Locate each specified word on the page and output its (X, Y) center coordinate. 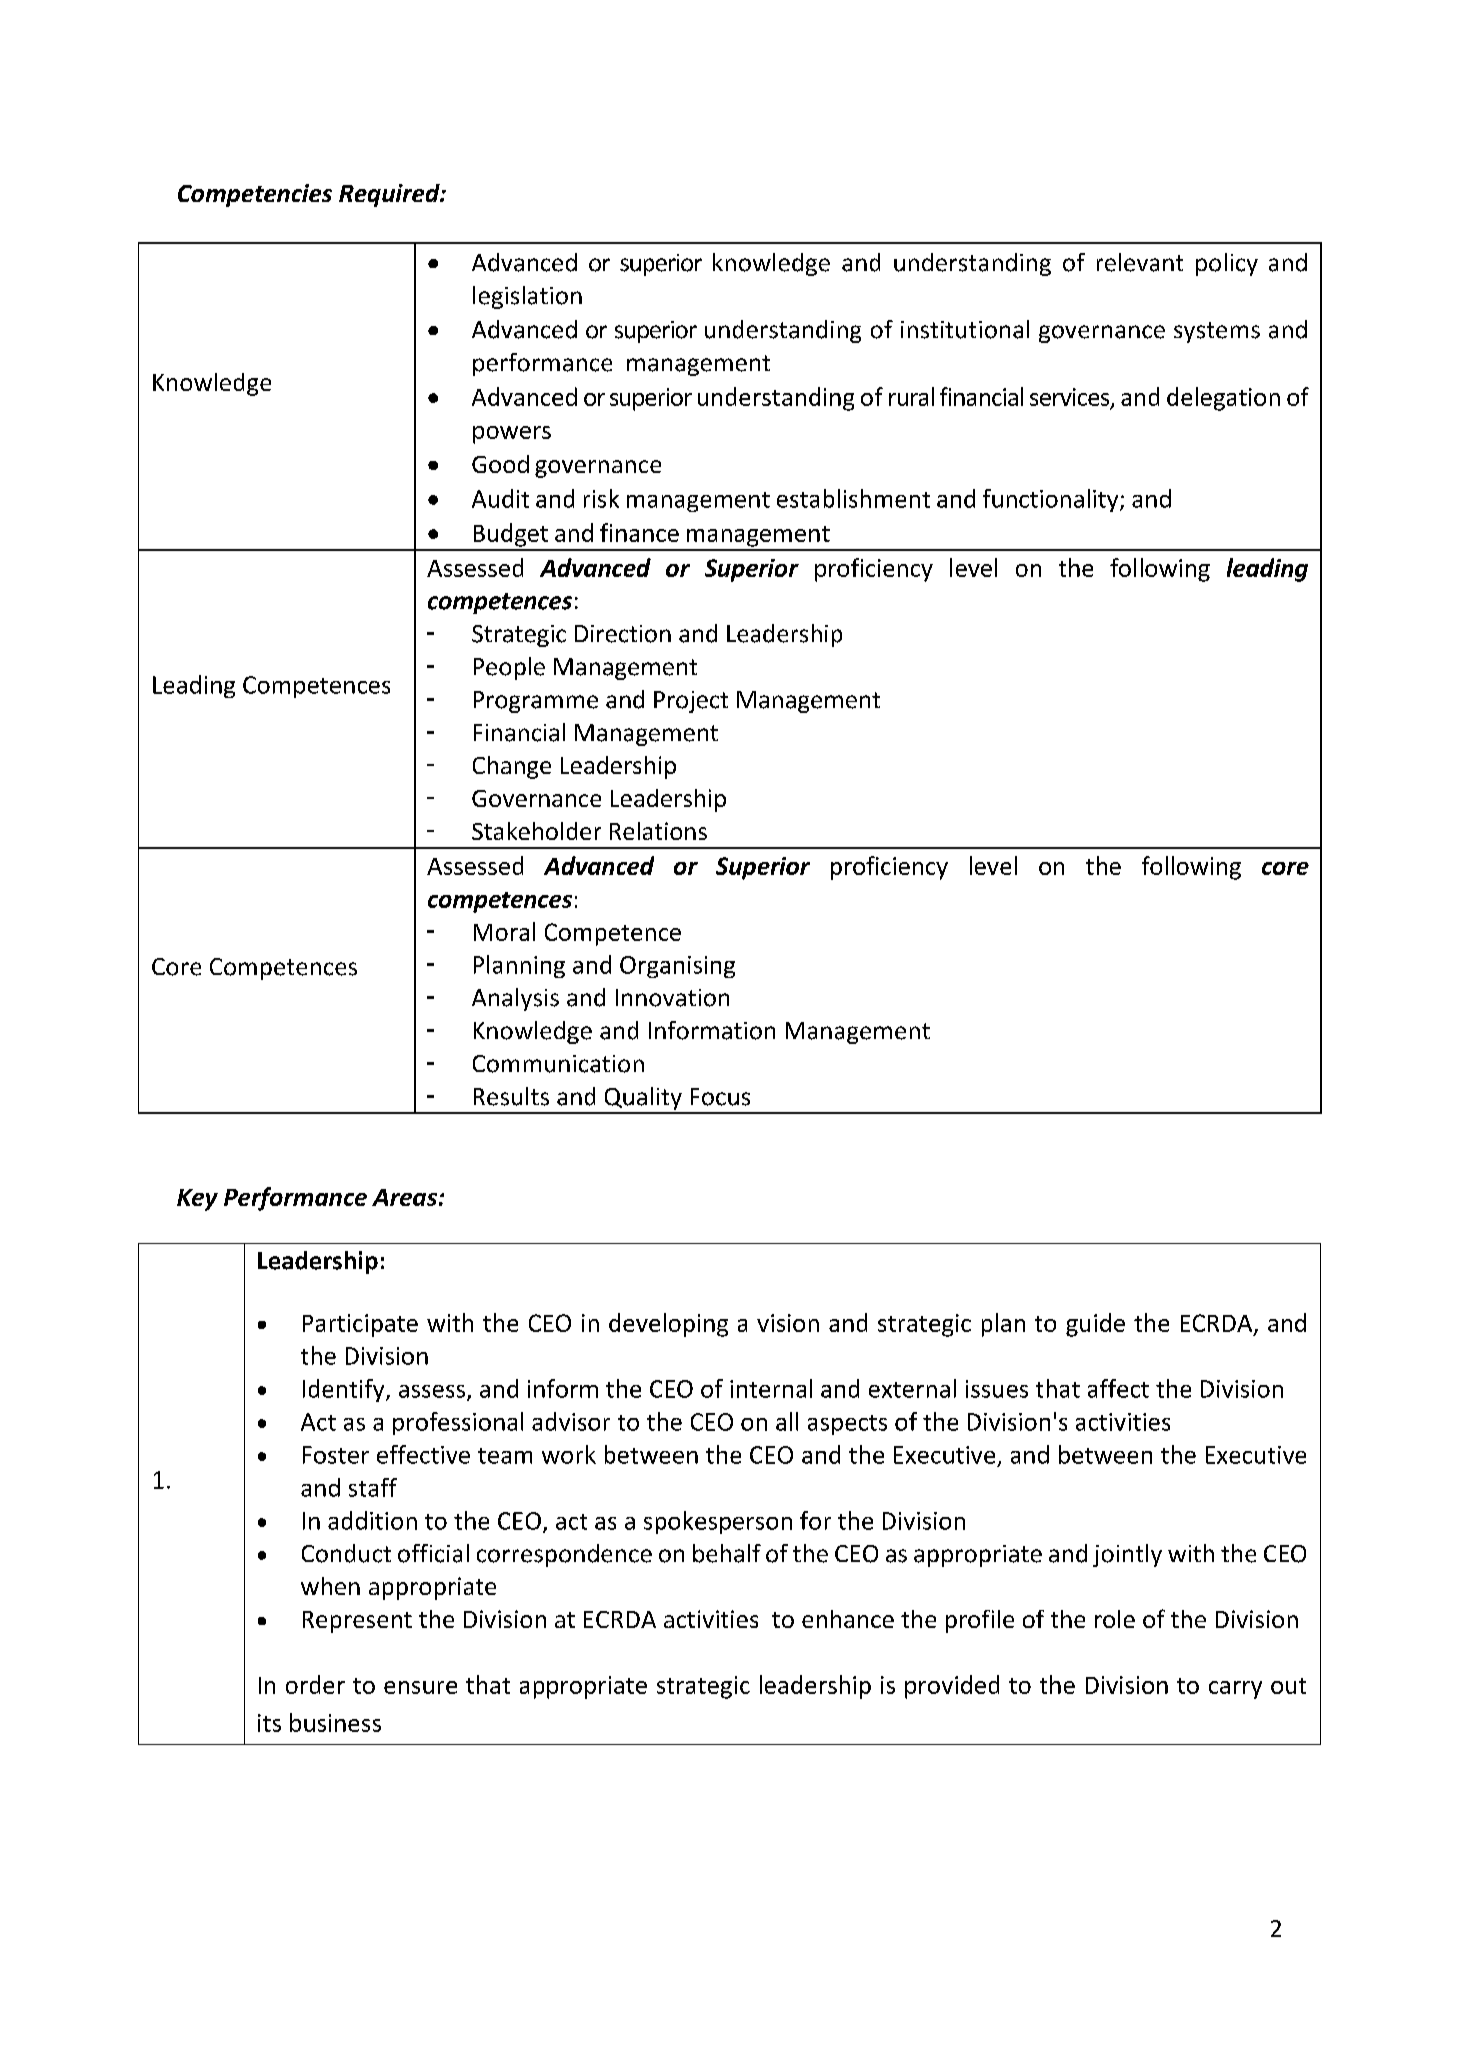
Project (691, 702)
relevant (1140, 262)
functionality (1052, 500)
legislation (527, 297)
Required (390, 195)
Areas (404, 1197)
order (315, 1684)
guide (1095, 1325)
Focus (720, 1097)
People (509, 668)
